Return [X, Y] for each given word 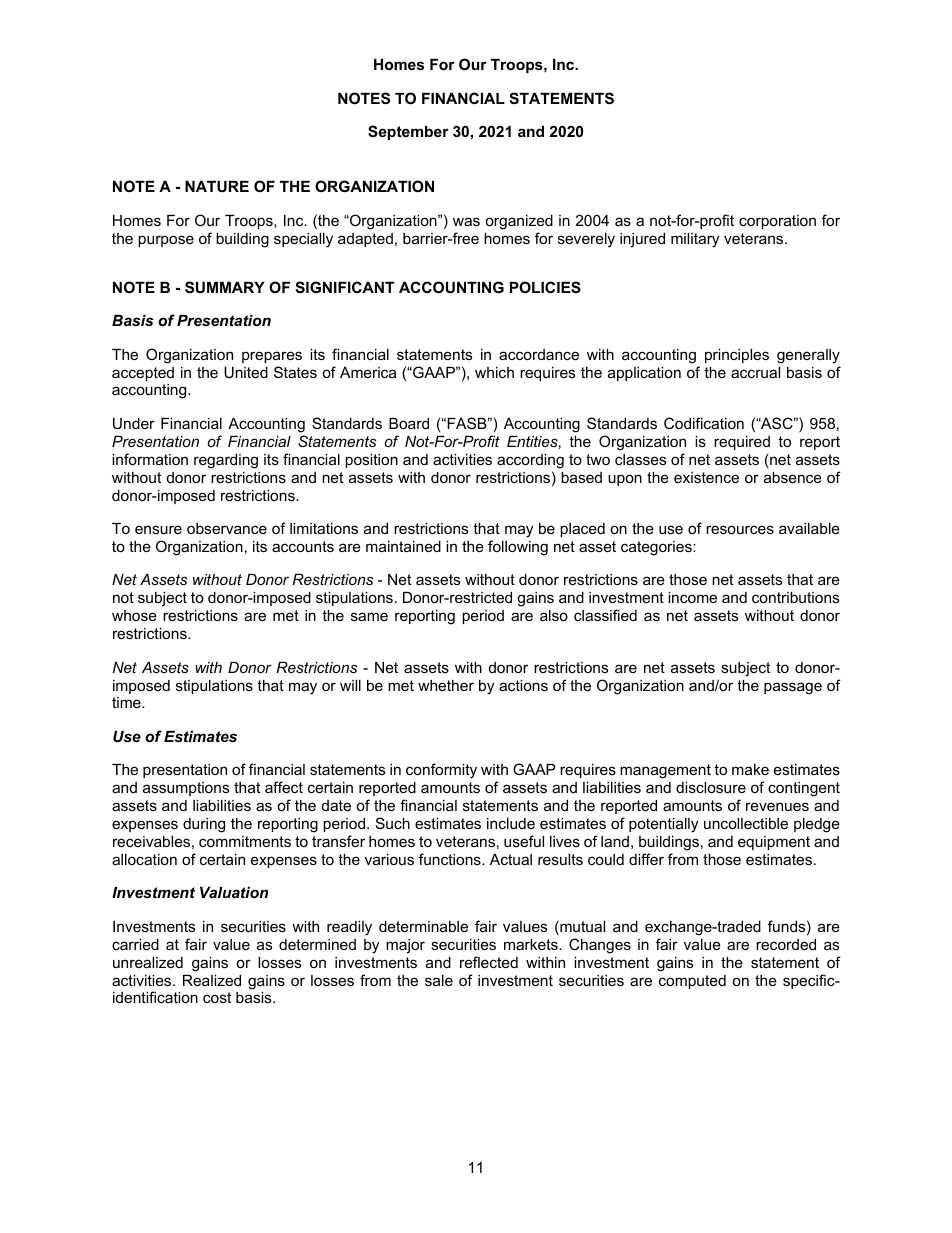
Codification [704, 423]
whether [446, 685]
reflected [489, 962]
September [408, 132]
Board [409, 423]
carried [135, 944]
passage [793, 688]
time [127, 702]
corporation [777, 222]
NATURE [217, 186]
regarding [226, 461]
